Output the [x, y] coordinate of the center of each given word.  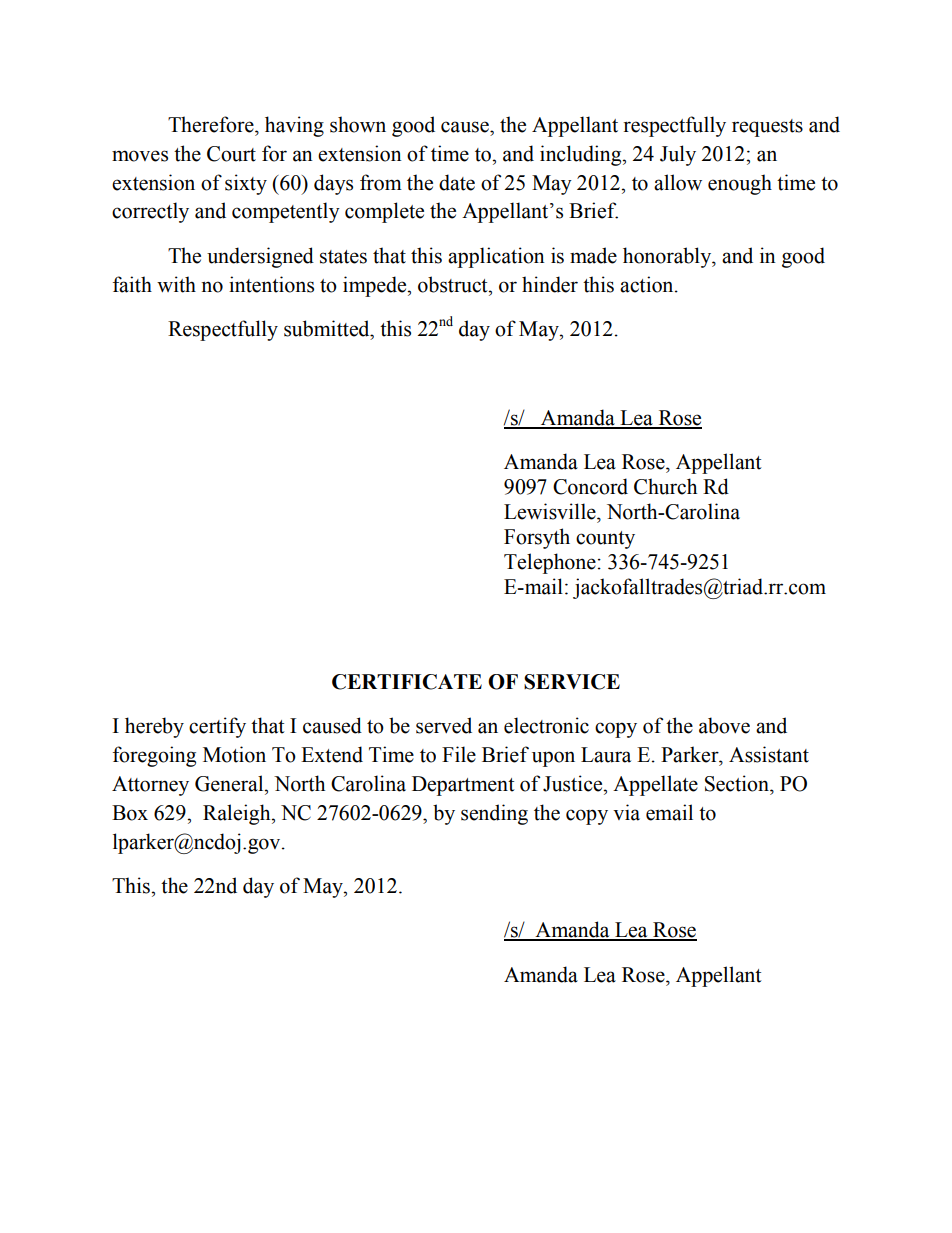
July [678, 155]
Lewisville [551, 511]
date [457, 182]
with [176, 284]
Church [665, 486]
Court [231, 154]
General [230, 783]
